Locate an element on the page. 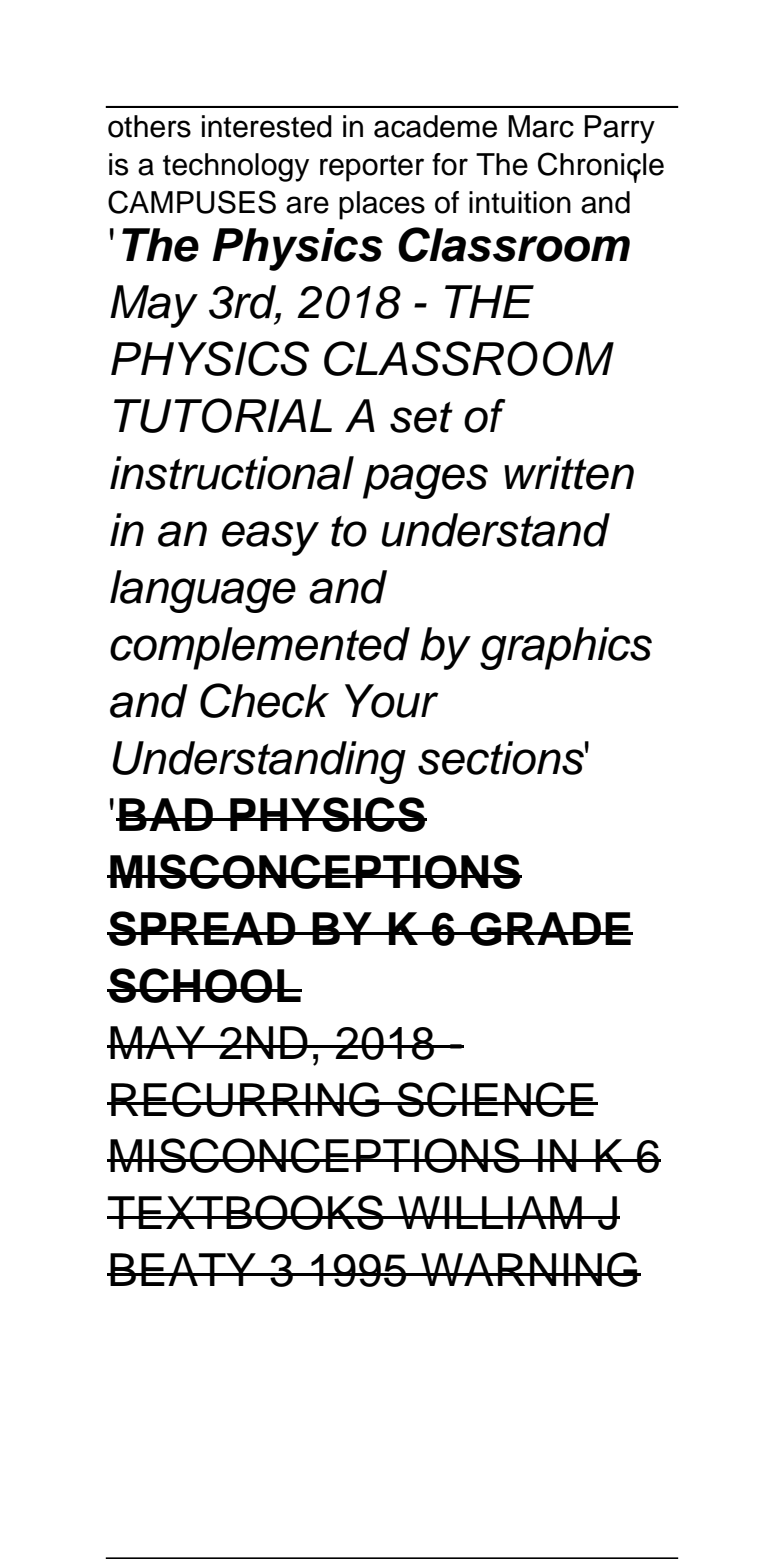 The image size is (784, 1559). Check is located at coordinates (264, 700).
